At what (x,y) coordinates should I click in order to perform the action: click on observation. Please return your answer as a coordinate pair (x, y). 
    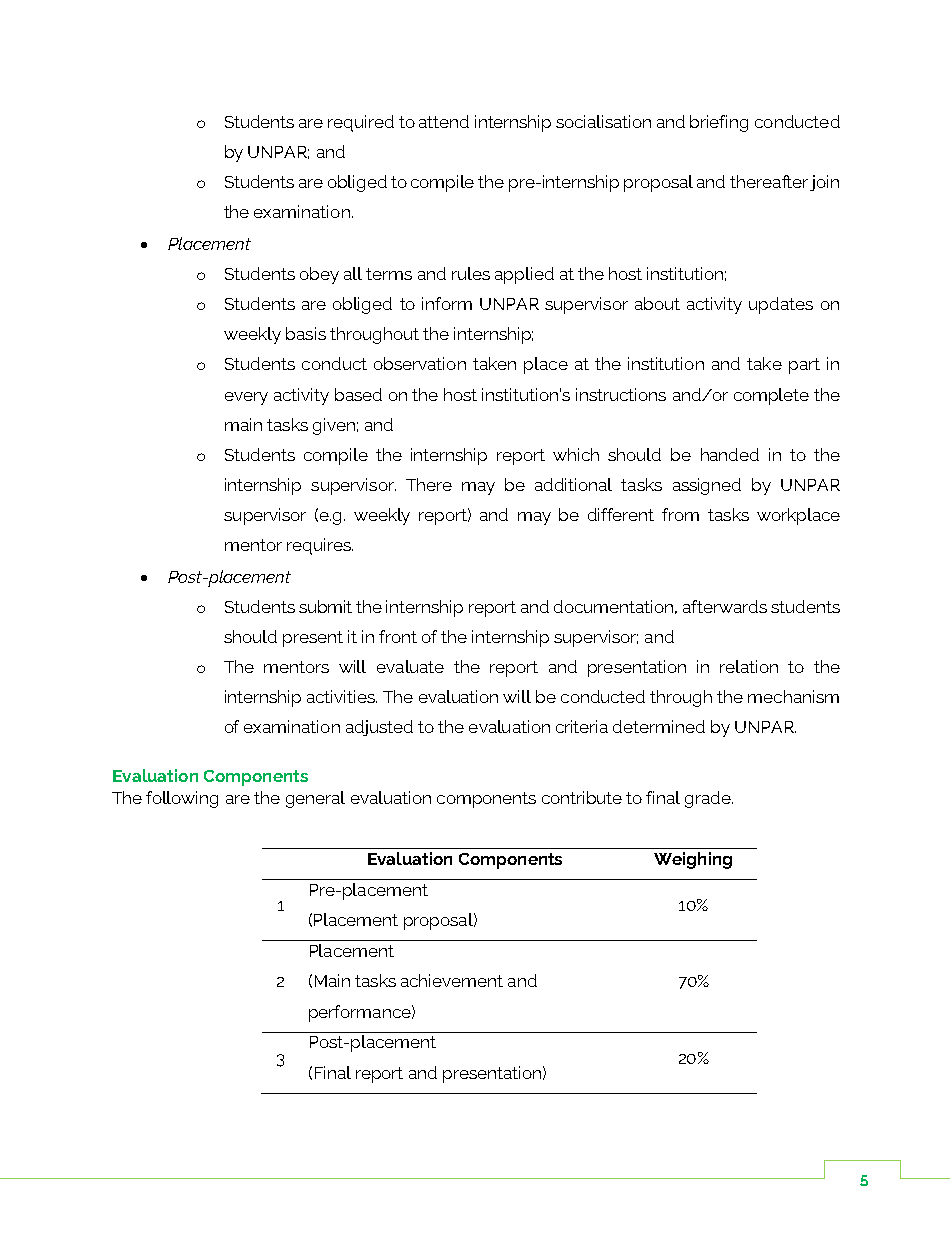
    Looking at the image, I should click on (420, 363).
